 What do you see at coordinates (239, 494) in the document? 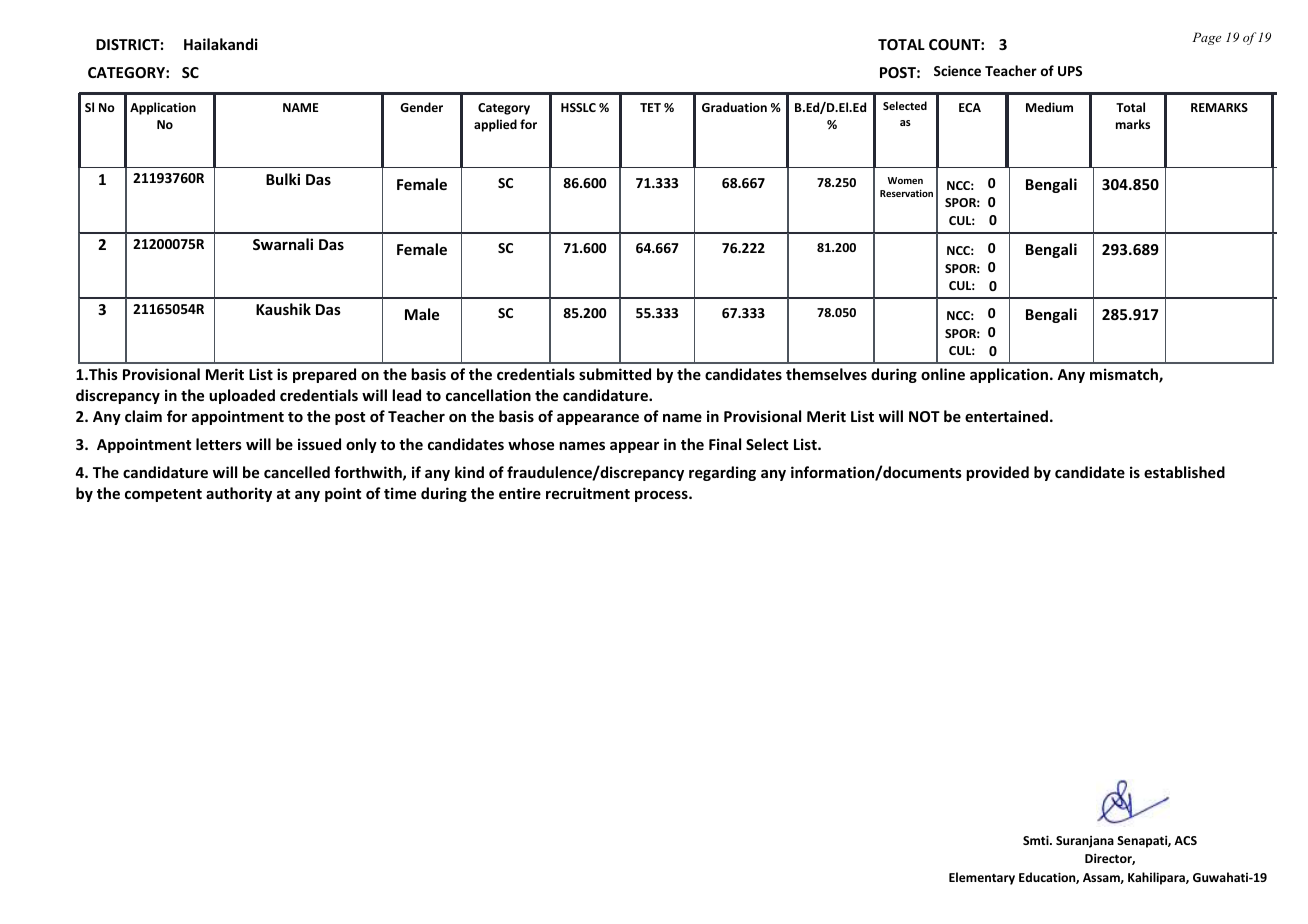
I see `authority` at bounding box center [239, 494].
